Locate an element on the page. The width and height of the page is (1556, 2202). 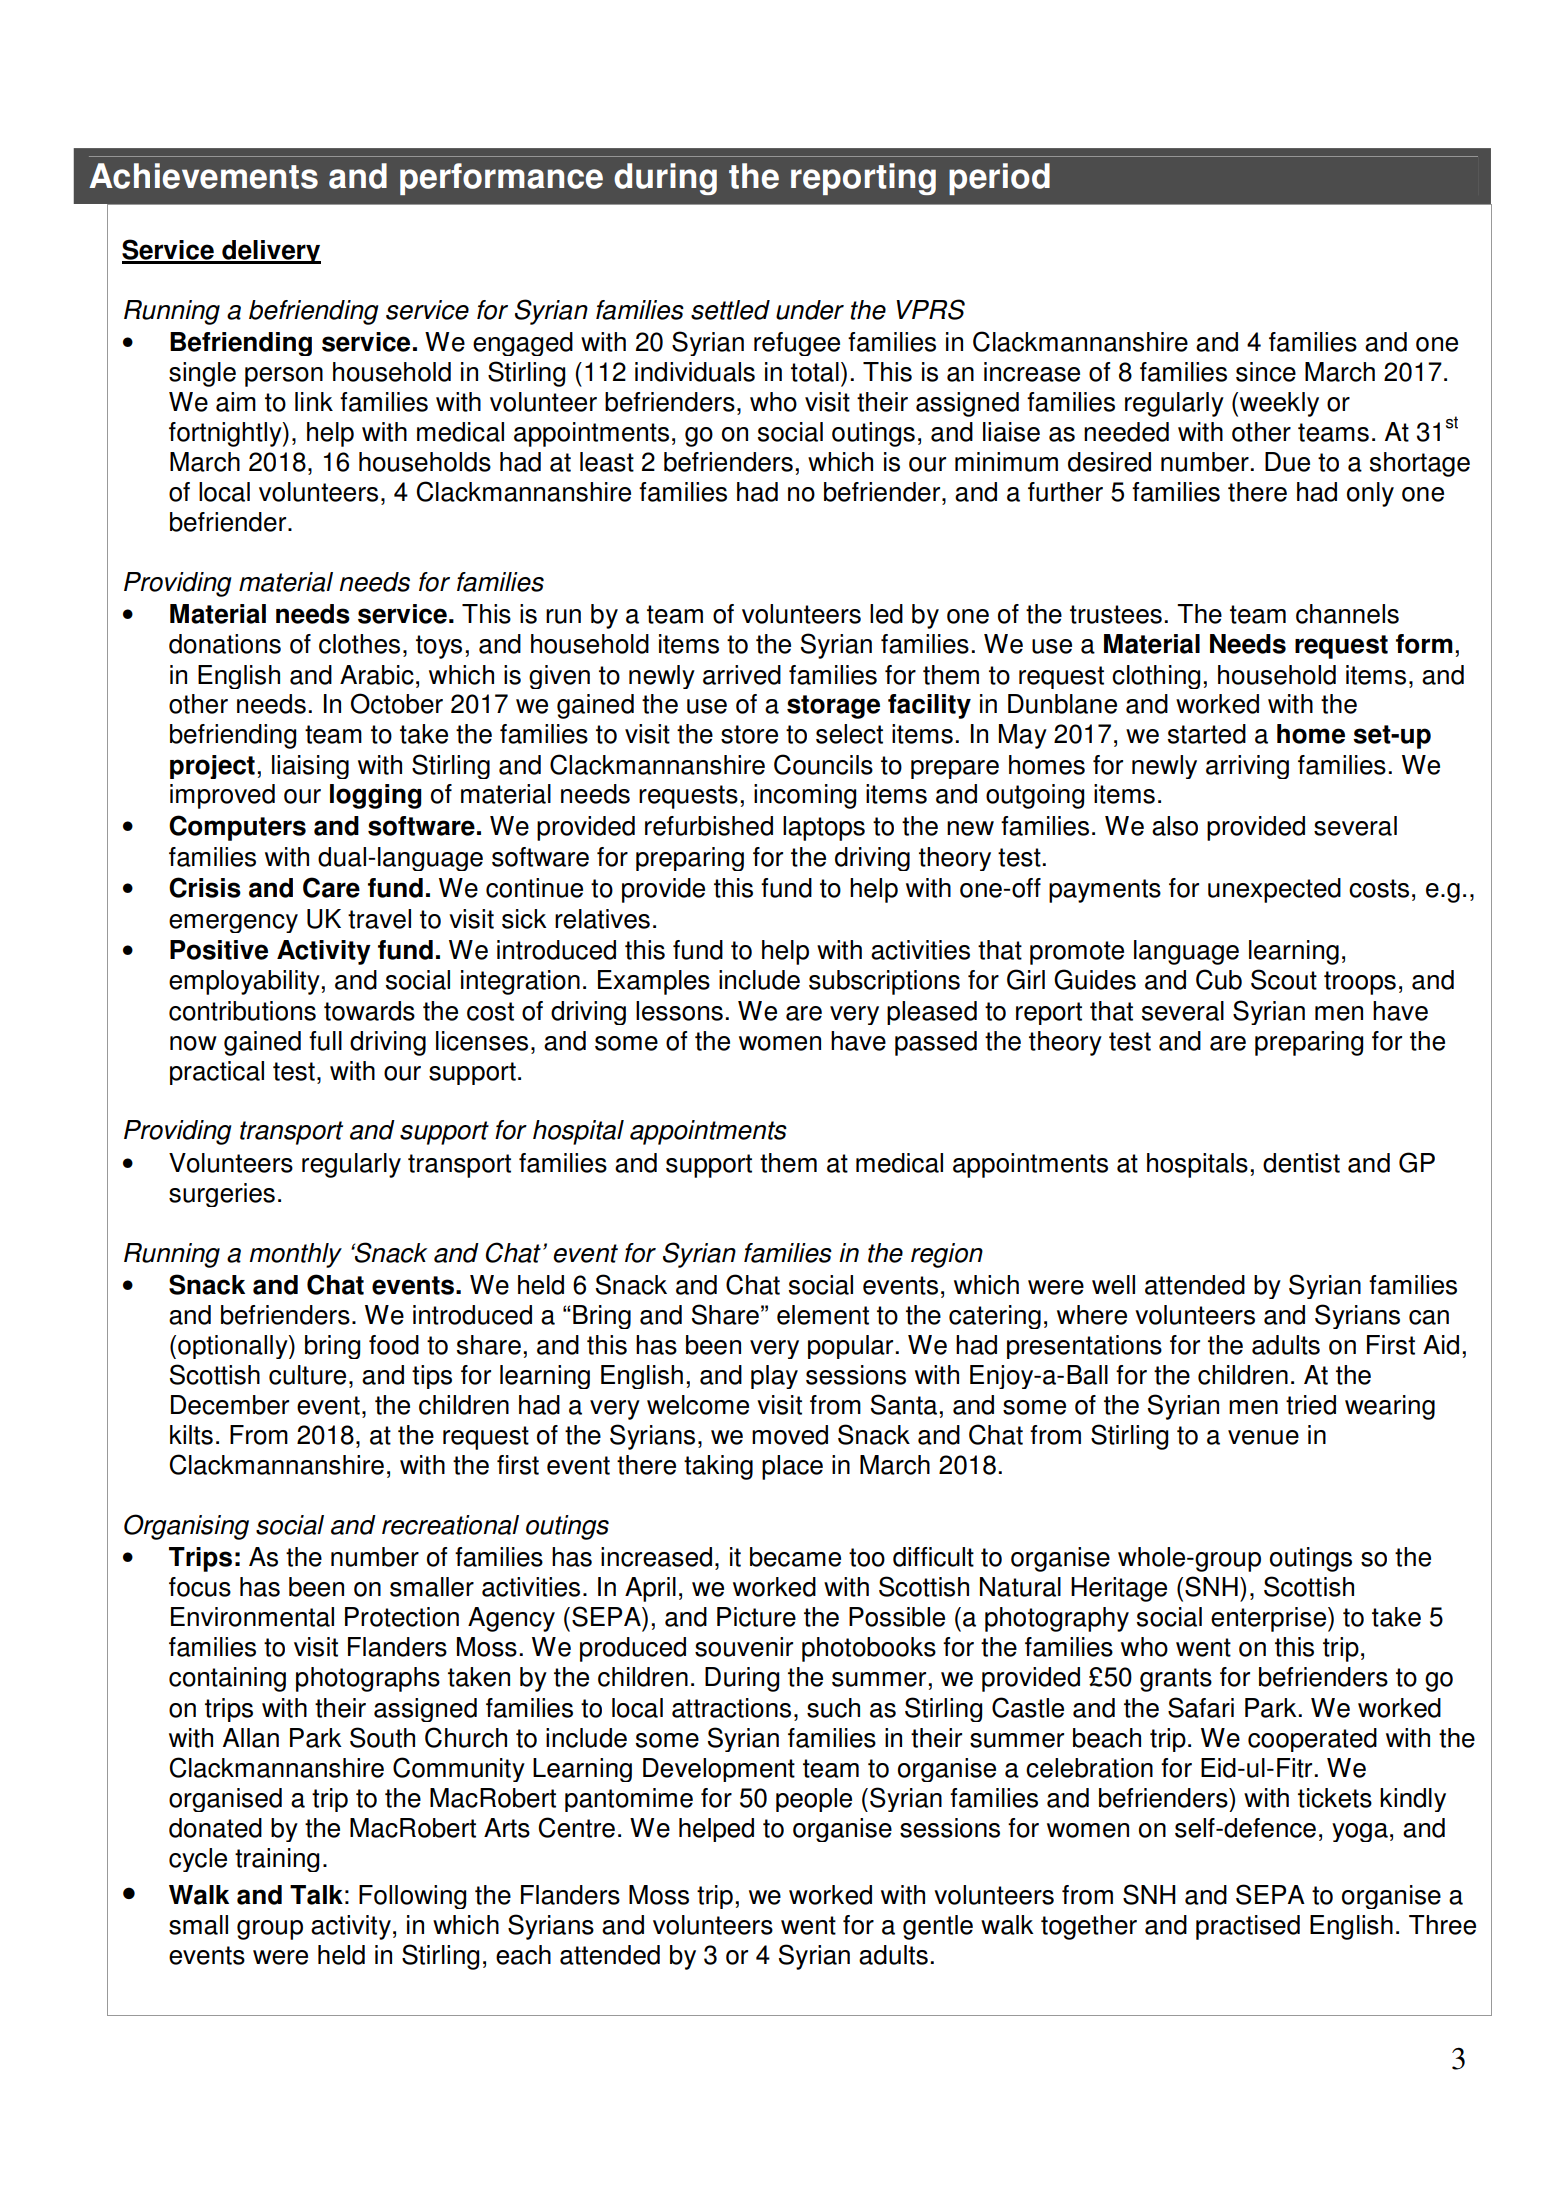
arrived is located at coordinates (742, 675).
